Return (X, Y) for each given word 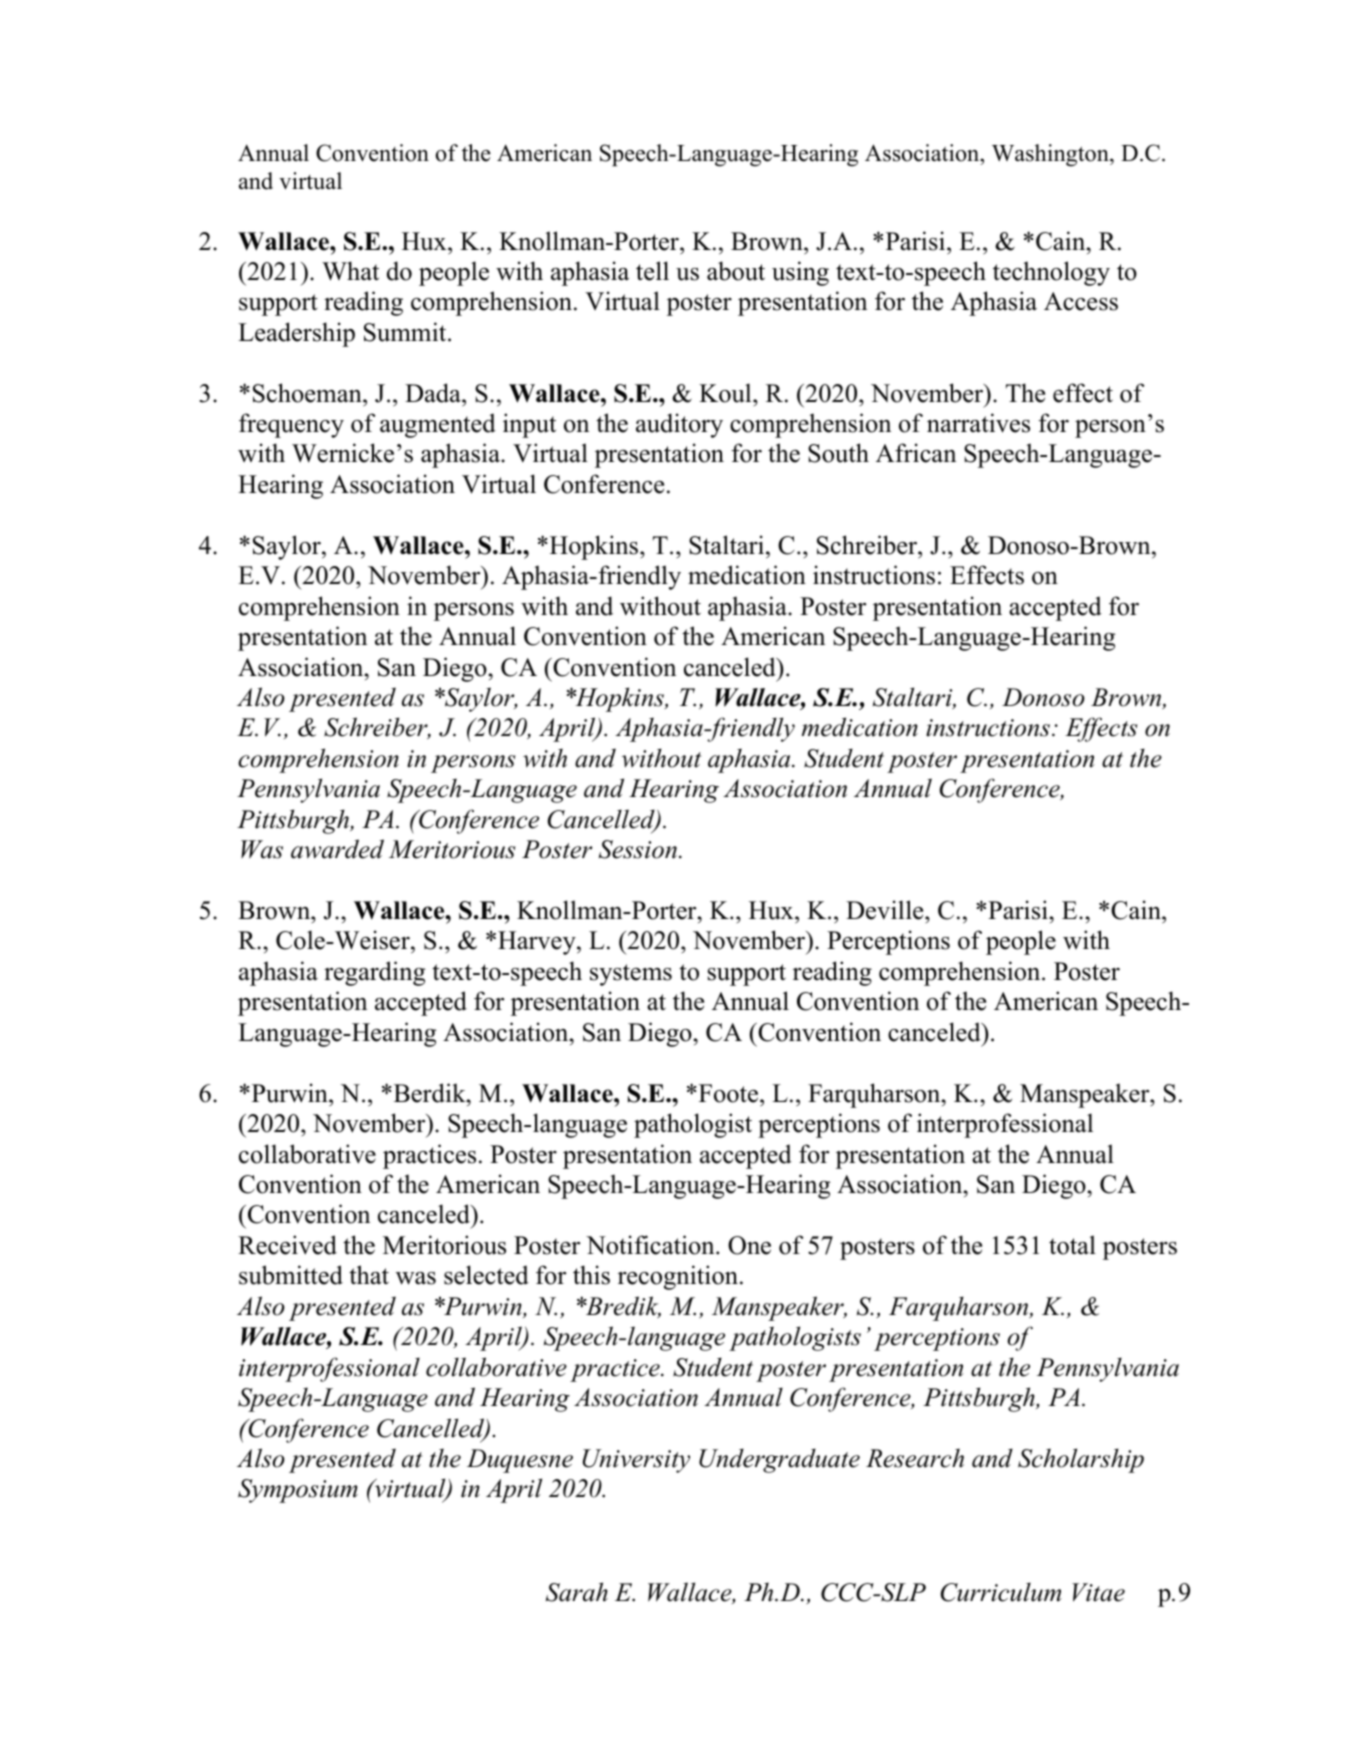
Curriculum (1001, 1592)
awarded (337, 849)
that (369, 1275)
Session (638, 849)
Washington (1051, 155)
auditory (679, 425)
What (350, 271)
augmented (438, 425)
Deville (886, 910)
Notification (651, 1245)
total (1072, 1245)
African (916, 453)
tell (652, 271)
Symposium (298, 1491)
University (636, 1461)
